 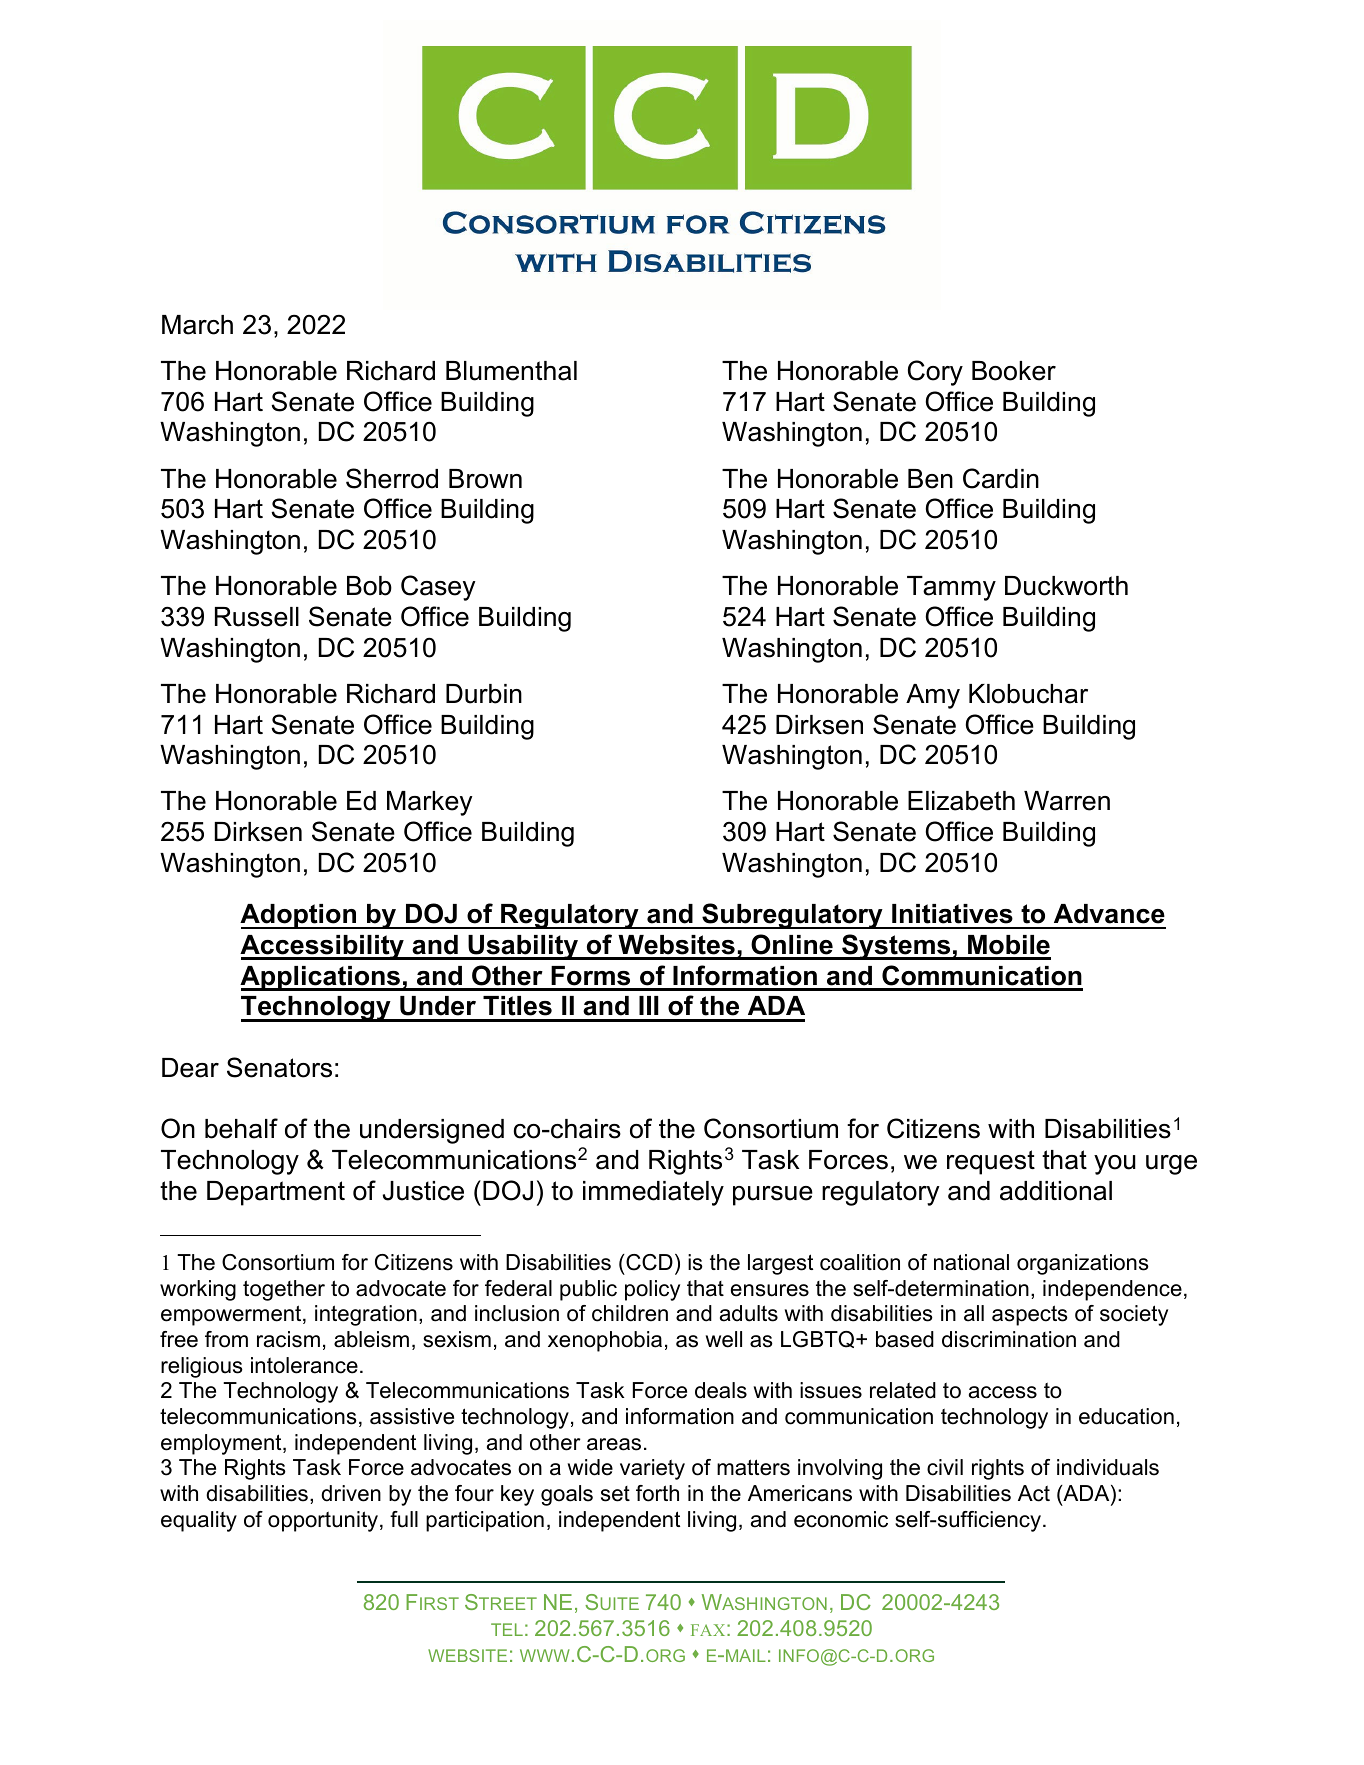 I want to click on CCD, so click(x=648, y=1262).
